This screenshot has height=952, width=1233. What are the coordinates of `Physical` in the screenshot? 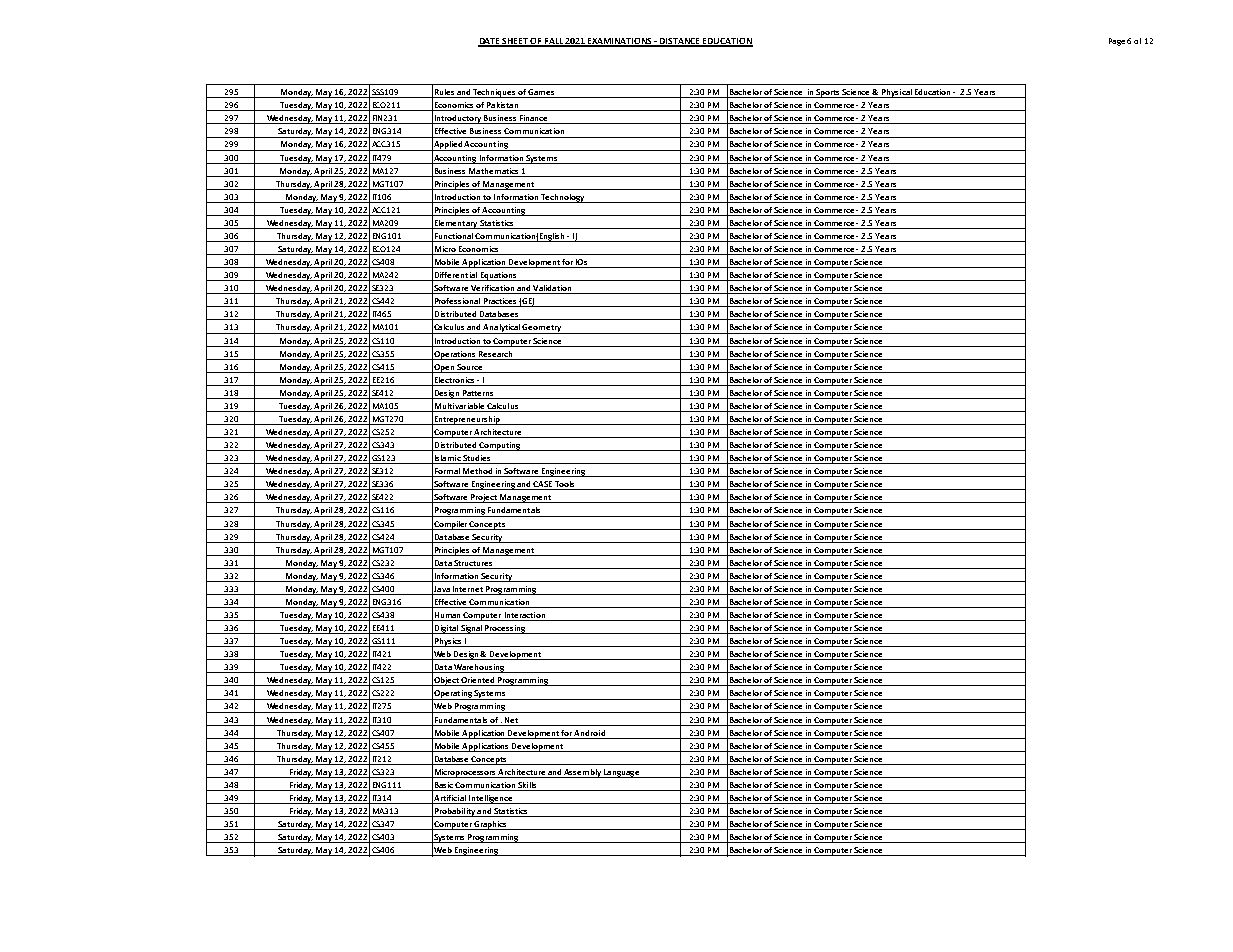 It's located at (897, 93).
